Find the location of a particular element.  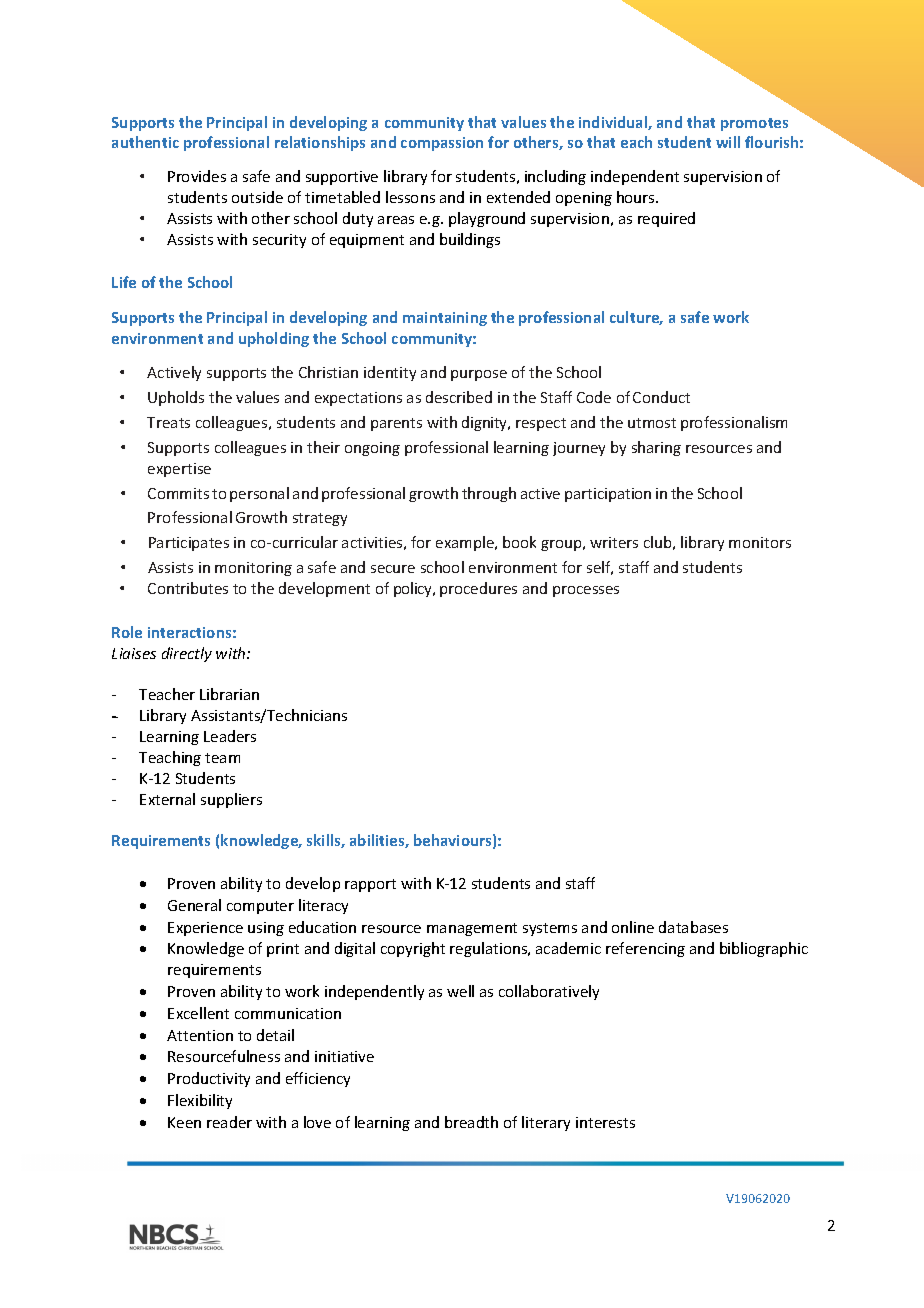

Flexibility is located at coordinates (200, 1101).
